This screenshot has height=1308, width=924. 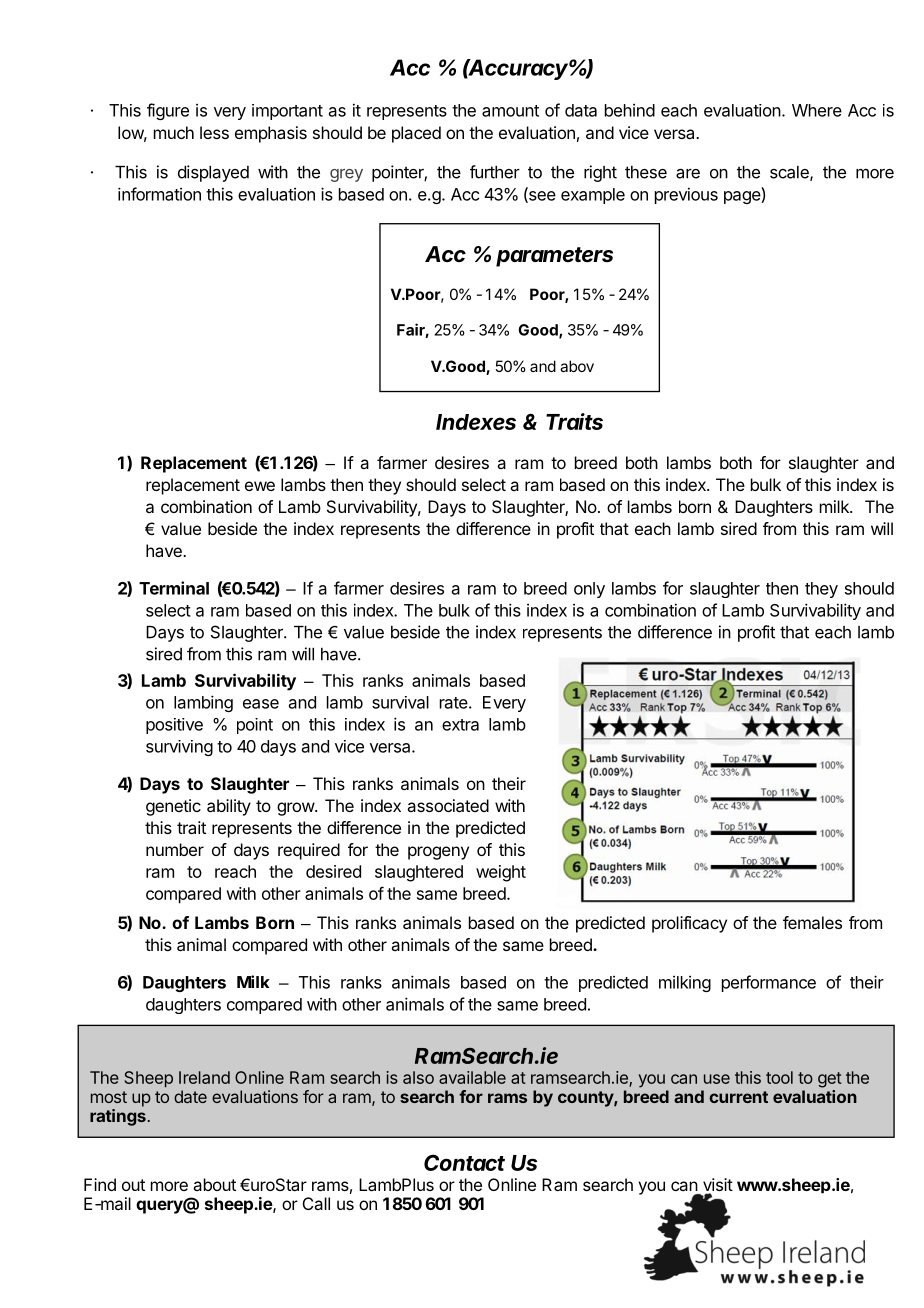 What do you see at coordinates (464, 1162) in the screenshot?
I see `Contact` at bounding box center [464, 1162].
